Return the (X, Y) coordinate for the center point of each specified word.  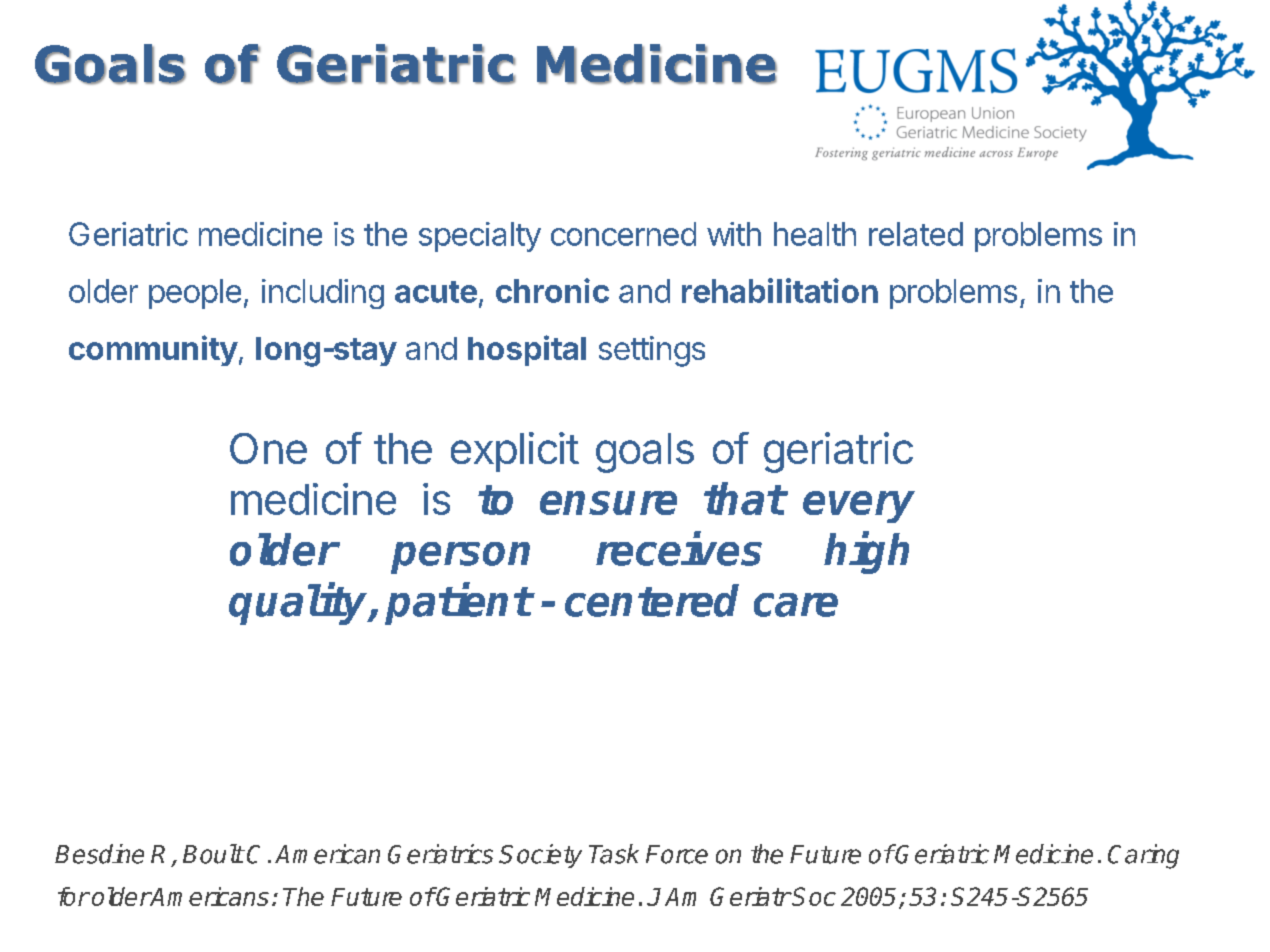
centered (652, 600)
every (859, 507)
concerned (623, 234)
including (323, 294)
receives (679, 549)
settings (652, 351)
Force (677, 854)
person (460, 558)
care (796, 605)
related (916, 234)
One (268, 448)
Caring (1143, 856)
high (866, 553)
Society (540, 856)
